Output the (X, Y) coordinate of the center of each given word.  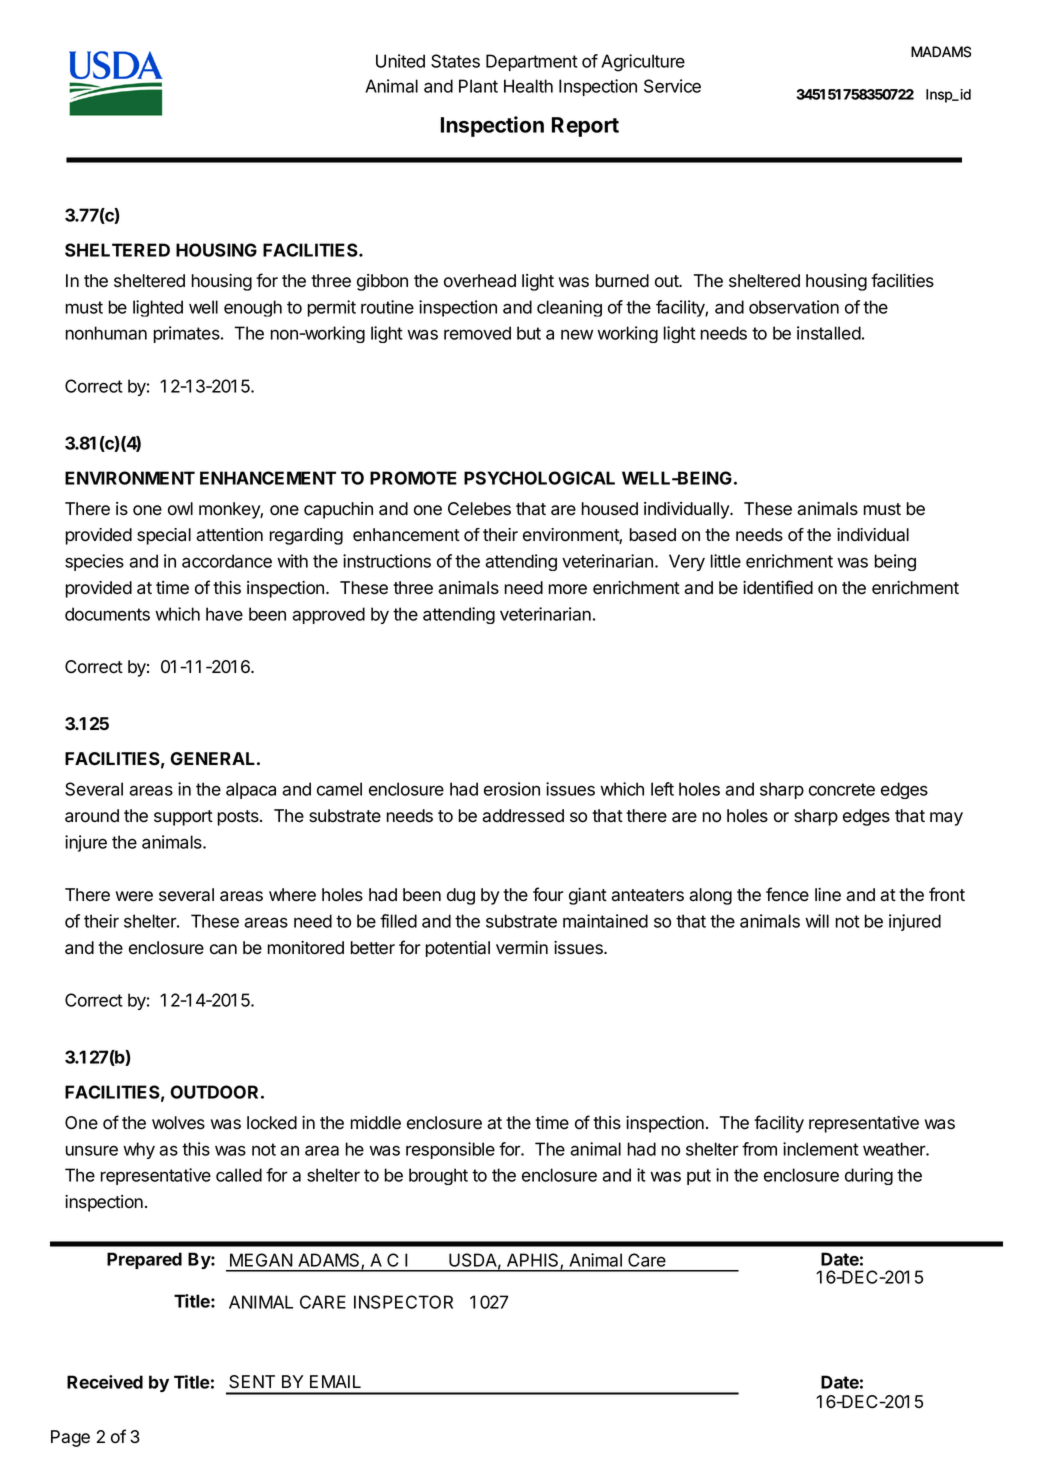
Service (672, 86)
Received (105, 1382)
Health (528, 86)
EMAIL (335, 1381)
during (869, 1176)
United (400, 61)
